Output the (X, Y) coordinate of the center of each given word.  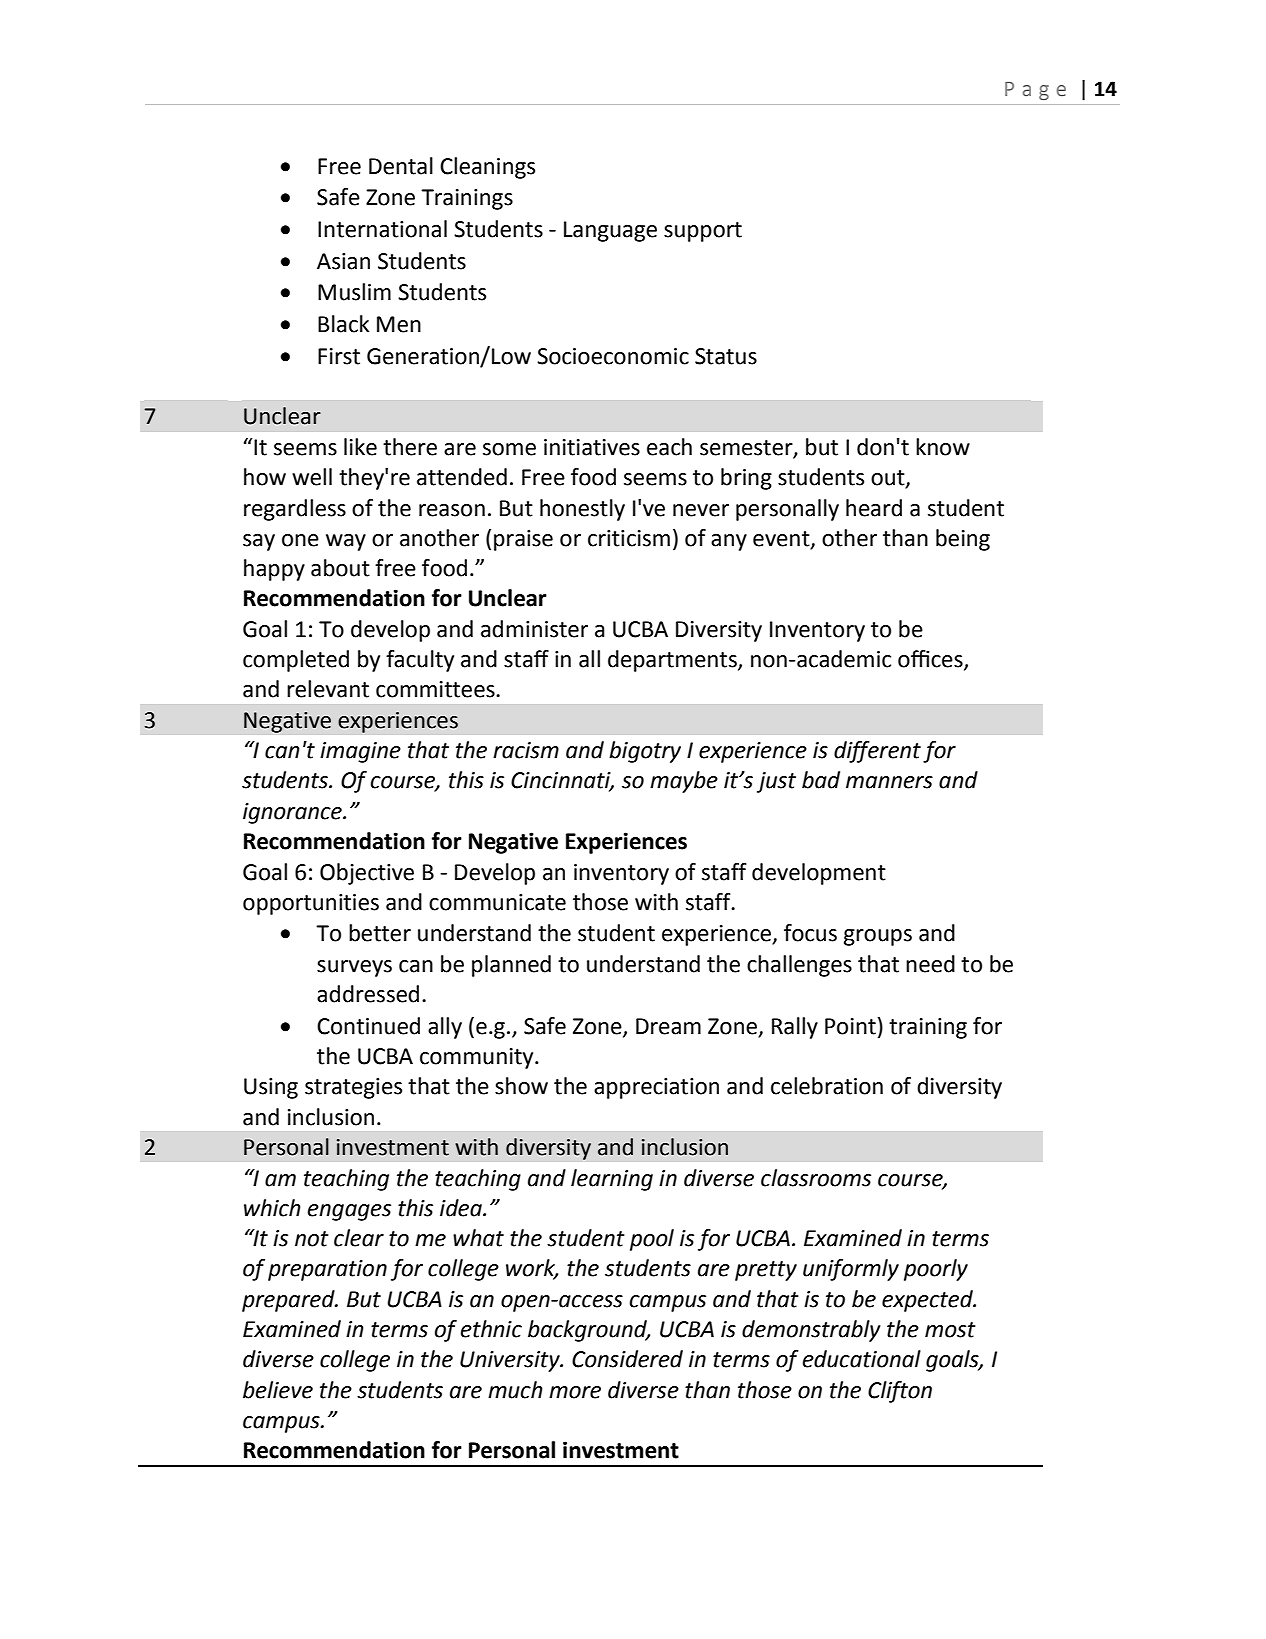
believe (278, 1390)
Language (610, 231)
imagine (360, 752)
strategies (353, 1088)
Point (850, 1026)
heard (874, 508)
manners (889, 782)
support (703, 232)
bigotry (645, 752)
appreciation (656, 1088)
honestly (582, 510)
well (312, 477)
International (382, 229)
